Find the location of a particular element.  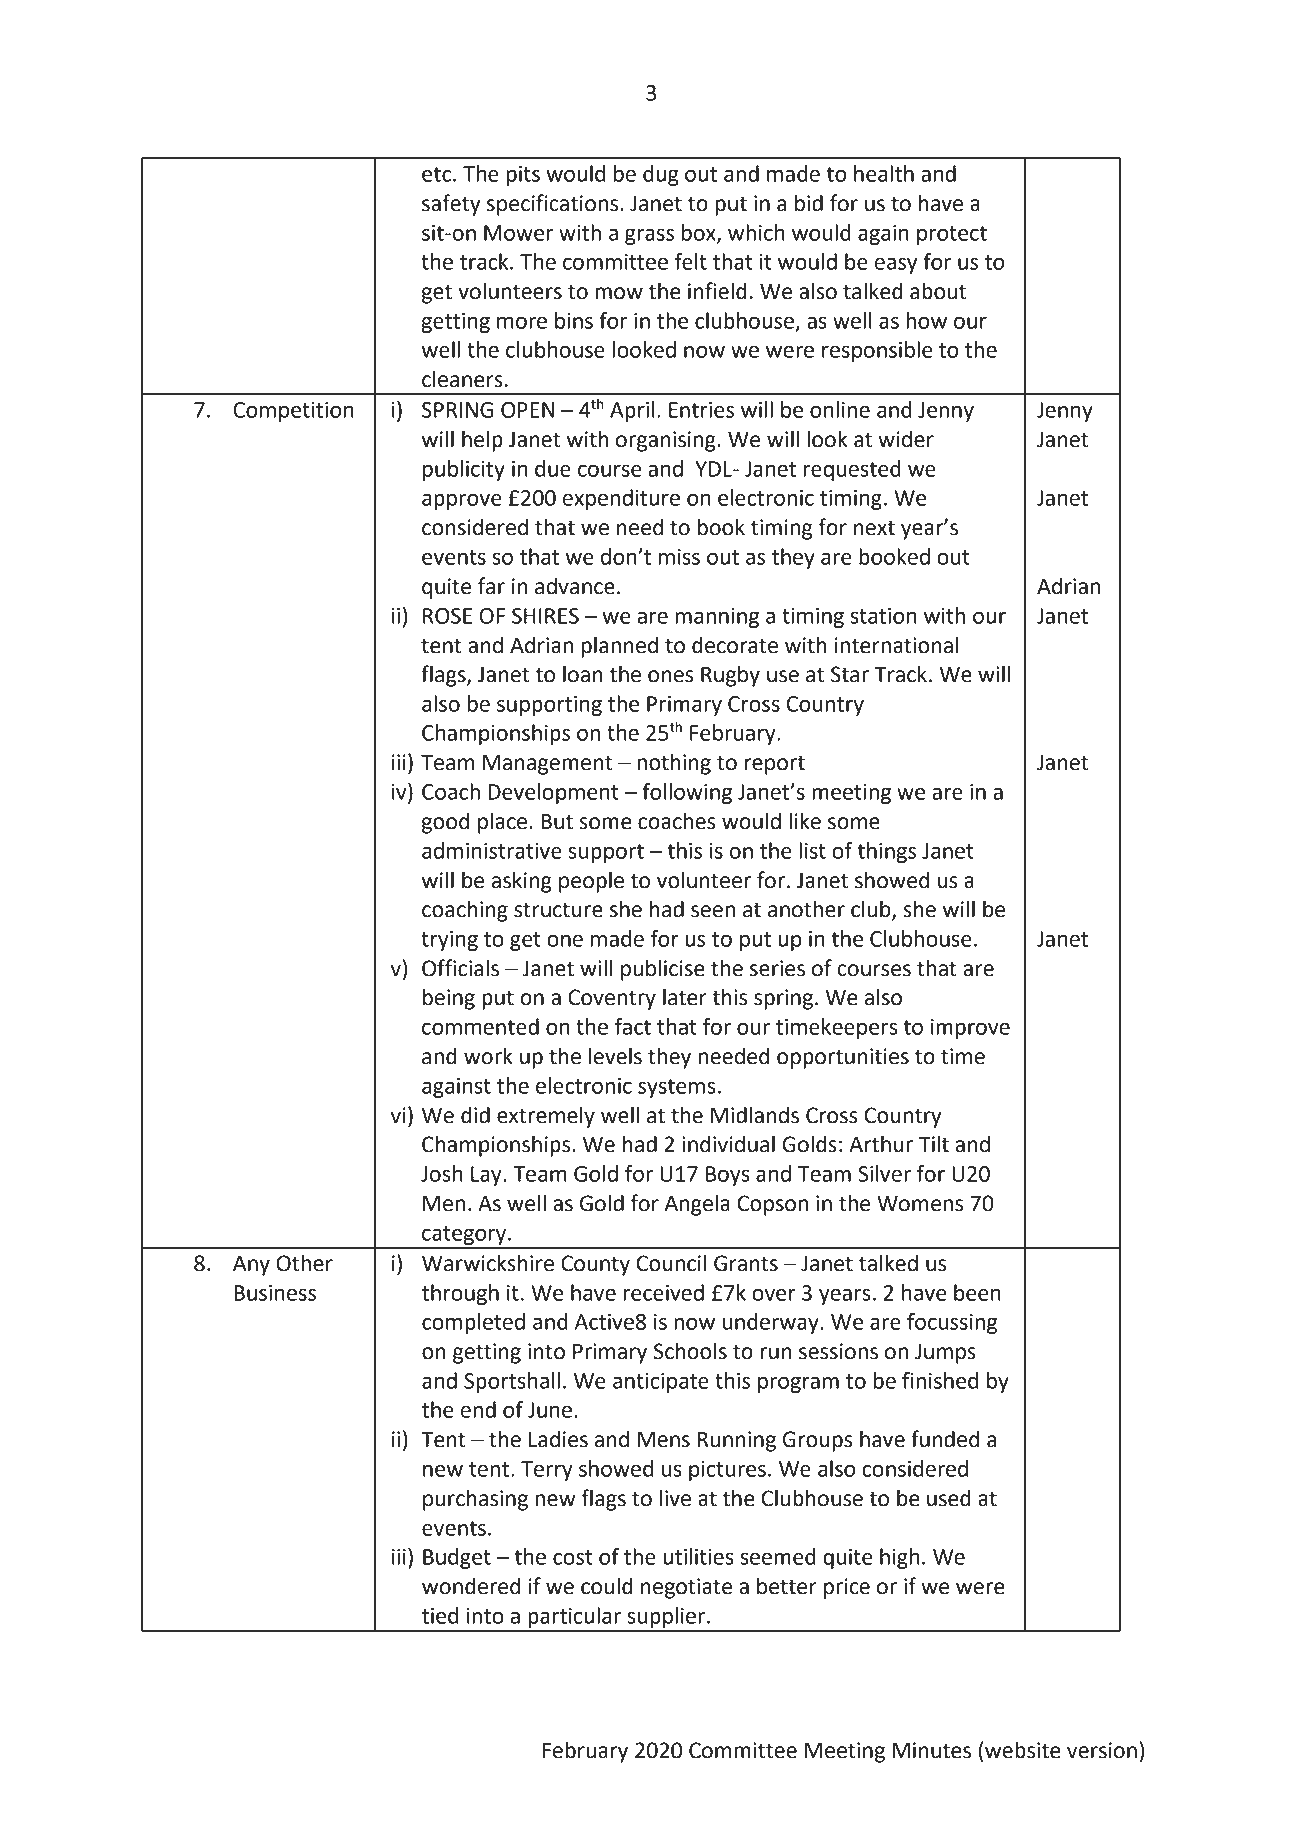

etc is located at coordinates (436, 174).
